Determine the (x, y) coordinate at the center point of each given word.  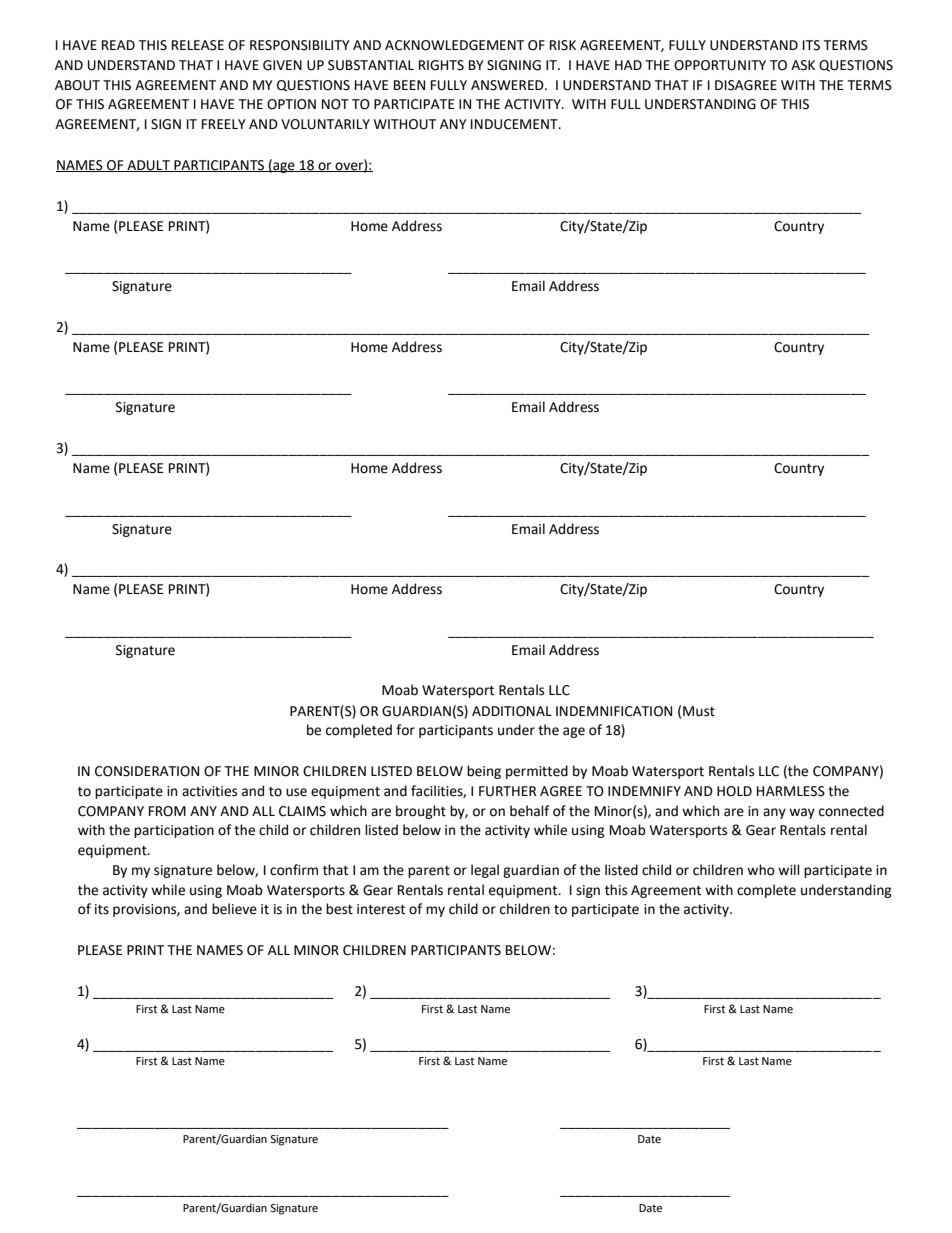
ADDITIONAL (512, 711)
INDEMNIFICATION (614, 711)
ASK (803, 65)
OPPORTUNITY (720, 65)
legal (485, 871)
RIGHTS (441, 65)
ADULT (148, 166)
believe (234, 909)
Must (699, 711)
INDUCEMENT (515, 124)
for (405, 730)
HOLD (734, 791)
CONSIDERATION (147, 771)
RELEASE (198, 45)
